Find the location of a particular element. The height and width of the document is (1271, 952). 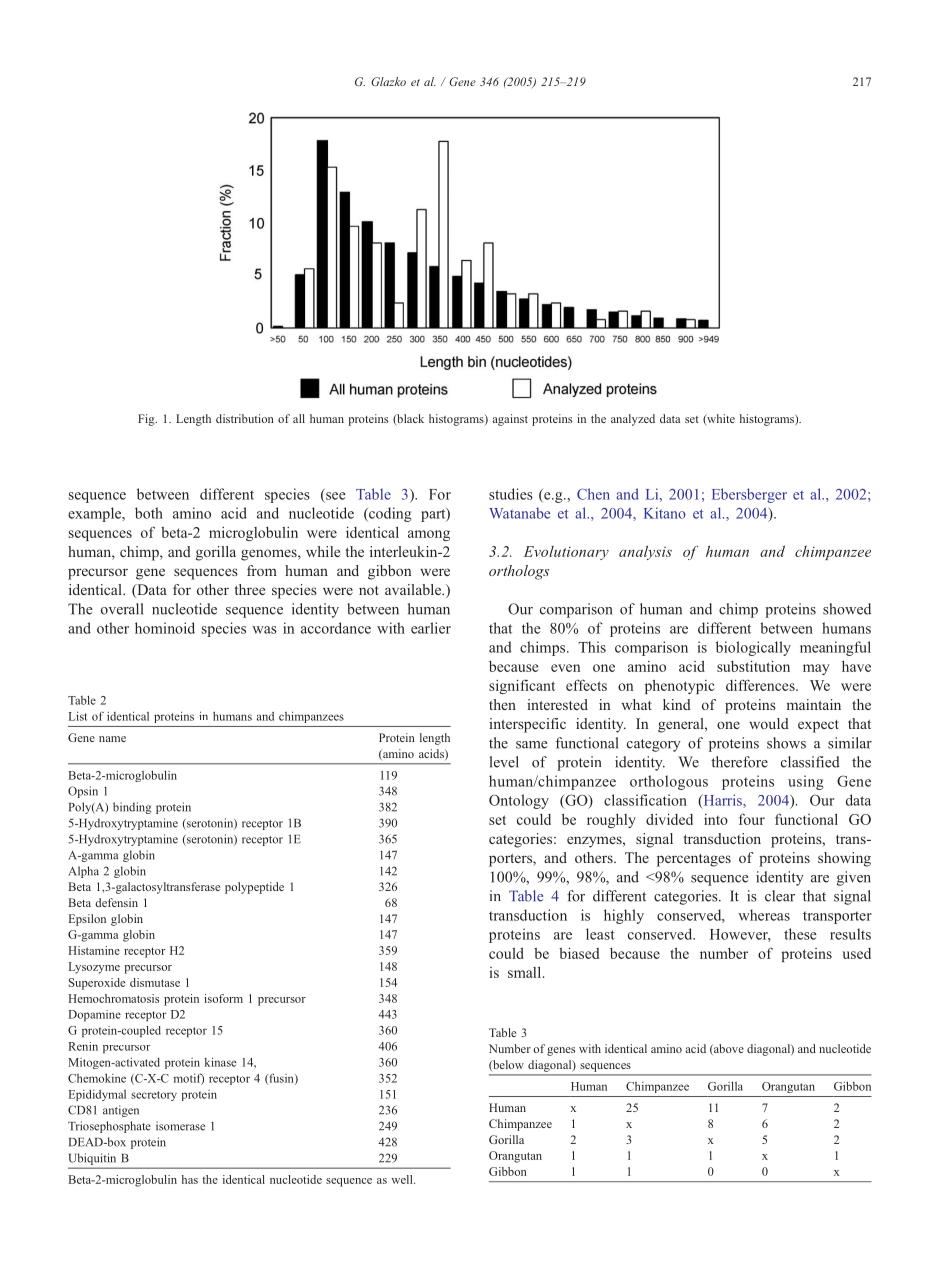

Epsilon is located at coordinates (87, 920).
